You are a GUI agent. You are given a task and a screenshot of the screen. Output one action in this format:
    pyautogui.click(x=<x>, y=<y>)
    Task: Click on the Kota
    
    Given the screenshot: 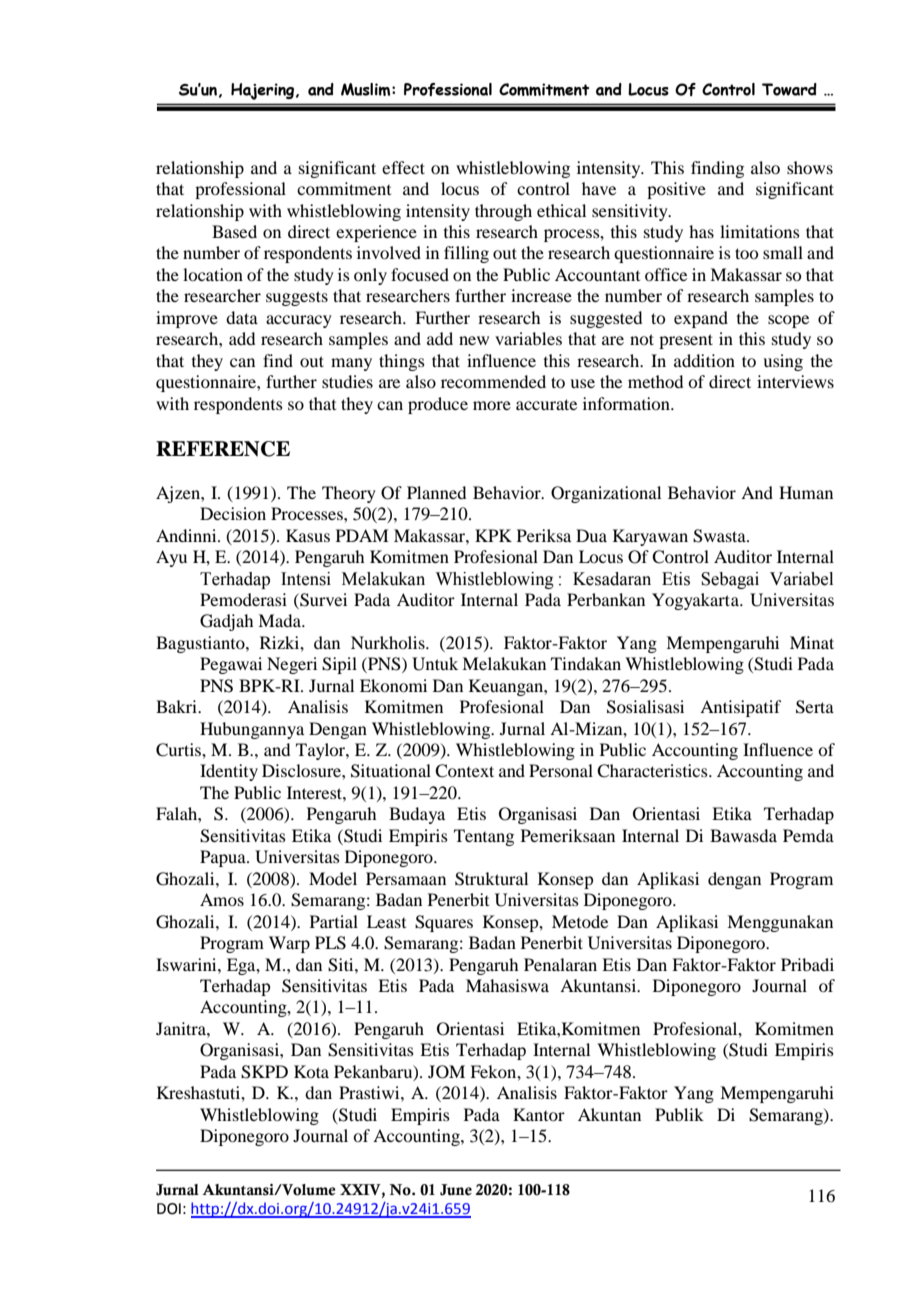 What is the action you would take?
    pyautogui.click(x=311, y=1071)
